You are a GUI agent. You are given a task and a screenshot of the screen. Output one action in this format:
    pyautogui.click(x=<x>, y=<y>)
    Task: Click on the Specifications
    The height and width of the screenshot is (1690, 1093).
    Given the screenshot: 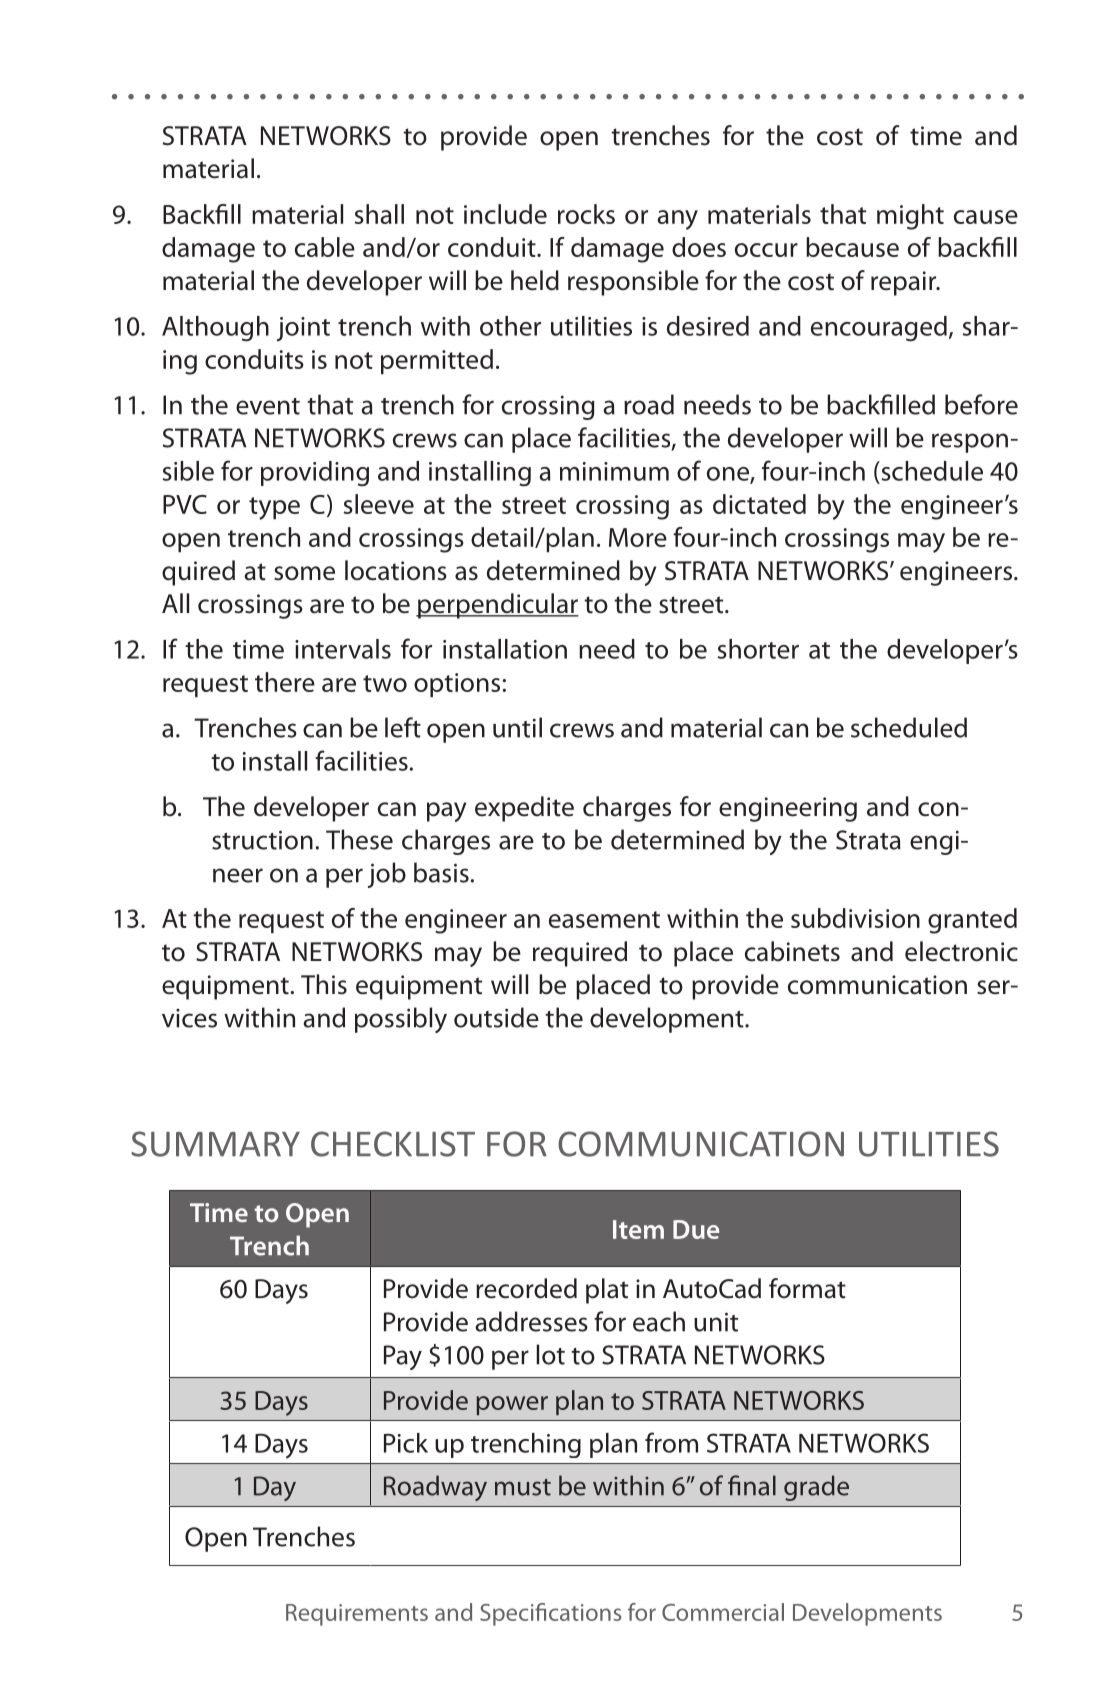 What is the action you would take?
    pyautogui.click(x=550, y=1614)
